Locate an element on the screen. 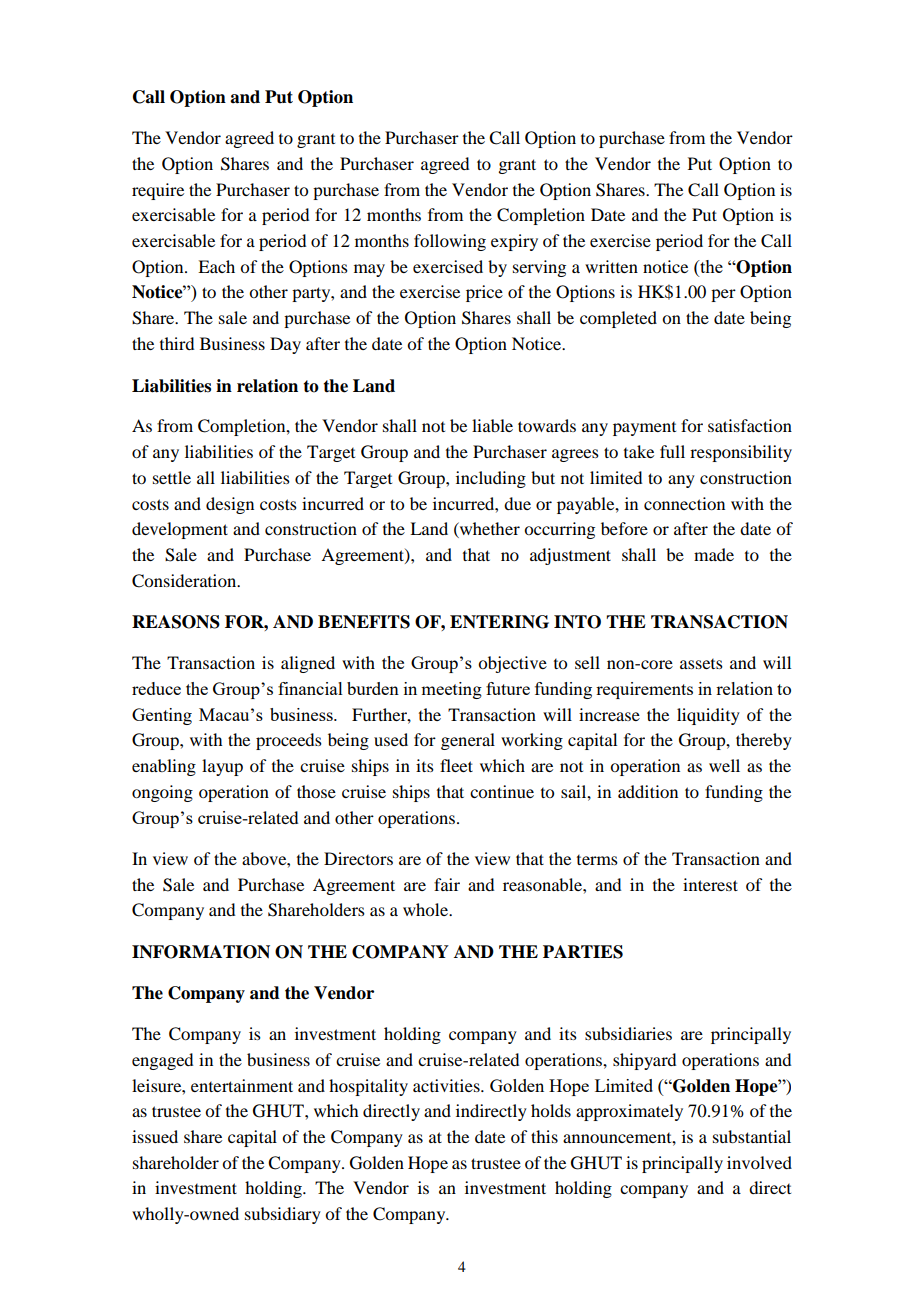 The image size is (924, 1308). INFORMATION is located at coordinates (201, 952).
